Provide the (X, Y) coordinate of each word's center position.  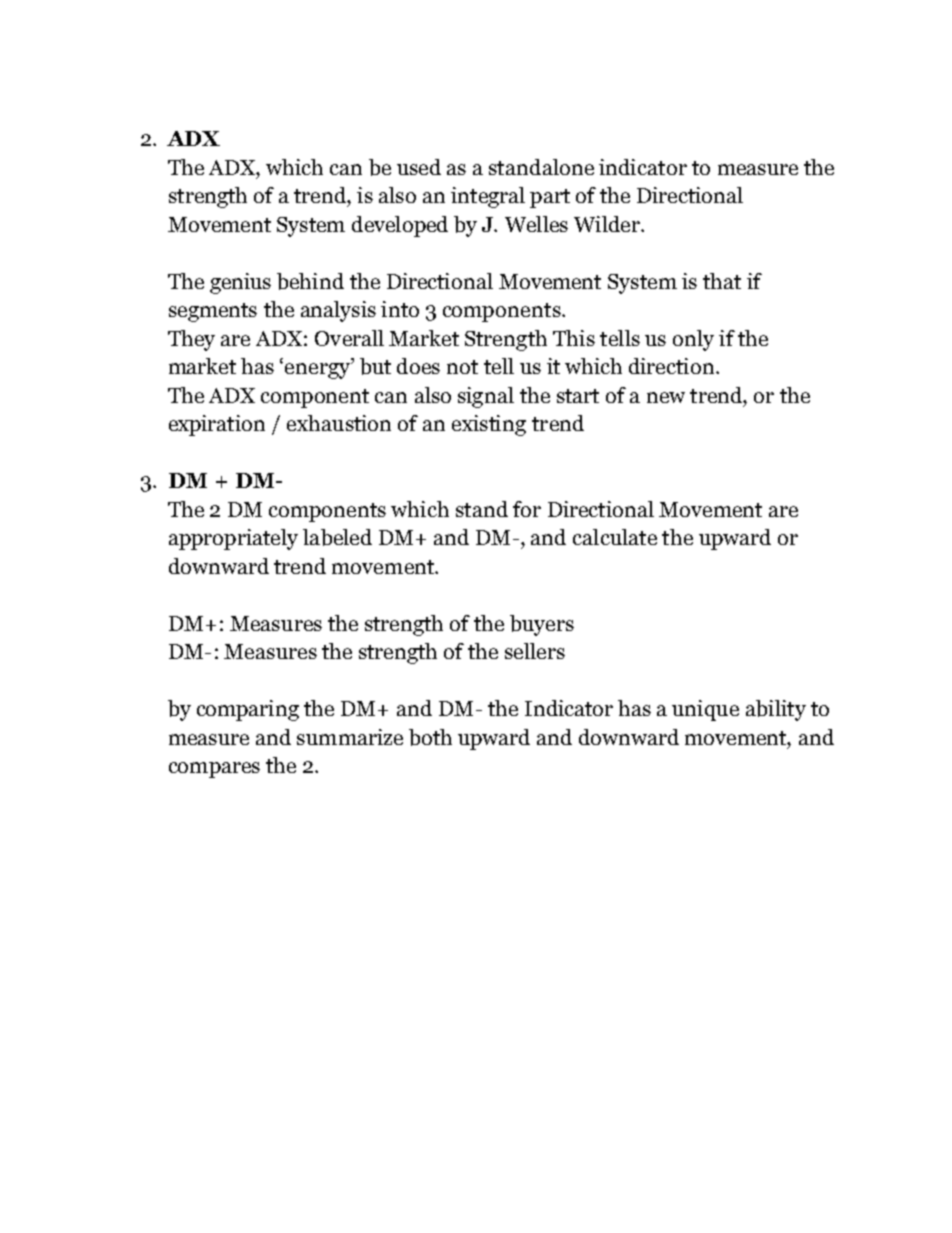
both (430, 737)
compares (214, 770)
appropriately (233, 539)
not (462, 367)
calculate (615, 537)
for (527, 509)
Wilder (608, 224)
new (666, 397)
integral (488, 197)
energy (318, 371)
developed (400, 226)
